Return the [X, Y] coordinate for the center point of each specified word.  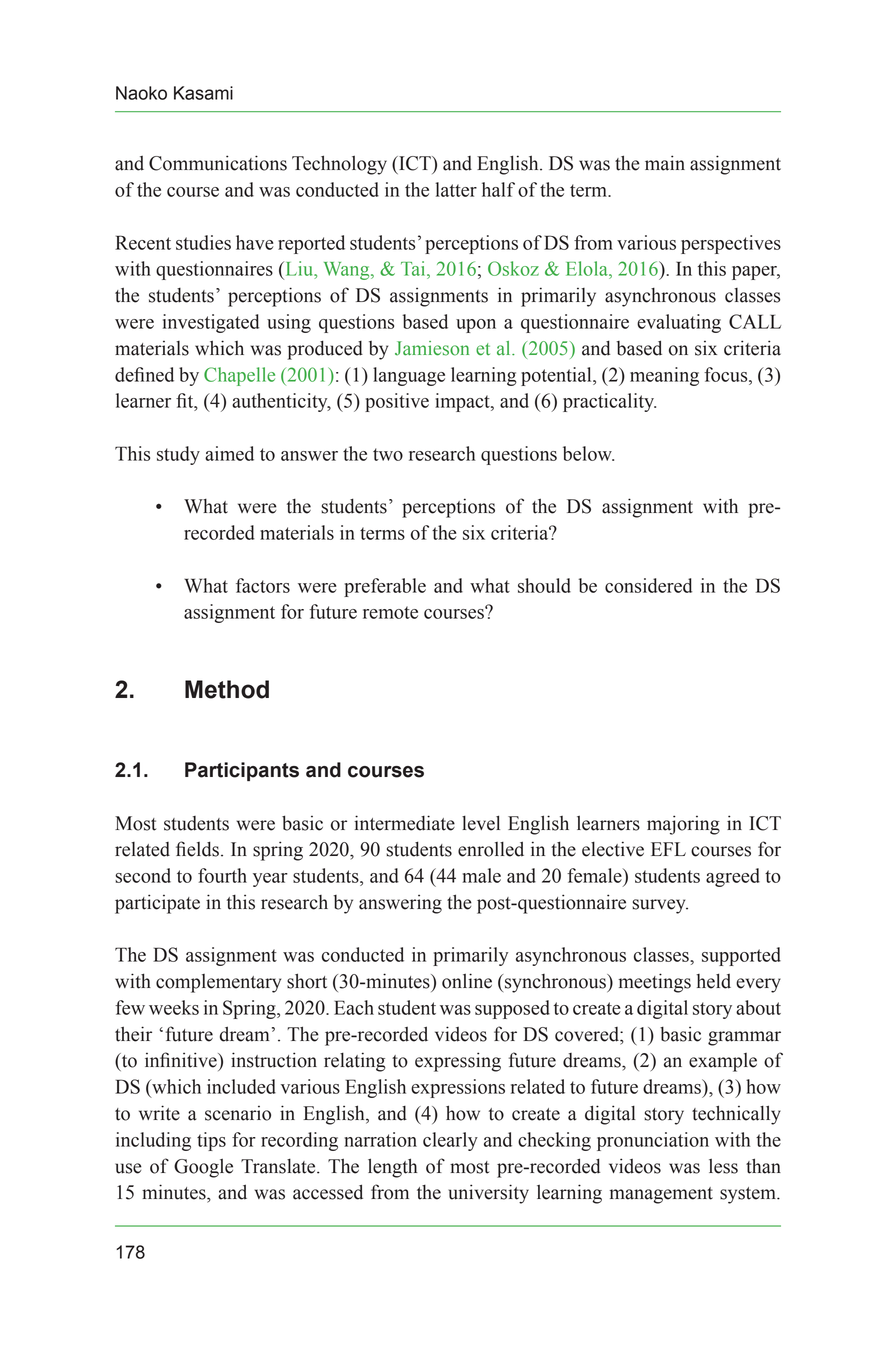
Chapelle [239, 376]
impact [463, 402]
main [665, 163]
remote [390, 612]
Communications [218, 163]
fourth [222, 875]
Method [227, 689]
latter [456, 189]
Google [203, 1168]
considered [648, 585]
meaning [664, 376]
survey [660, 906]
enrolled [491, 849]
